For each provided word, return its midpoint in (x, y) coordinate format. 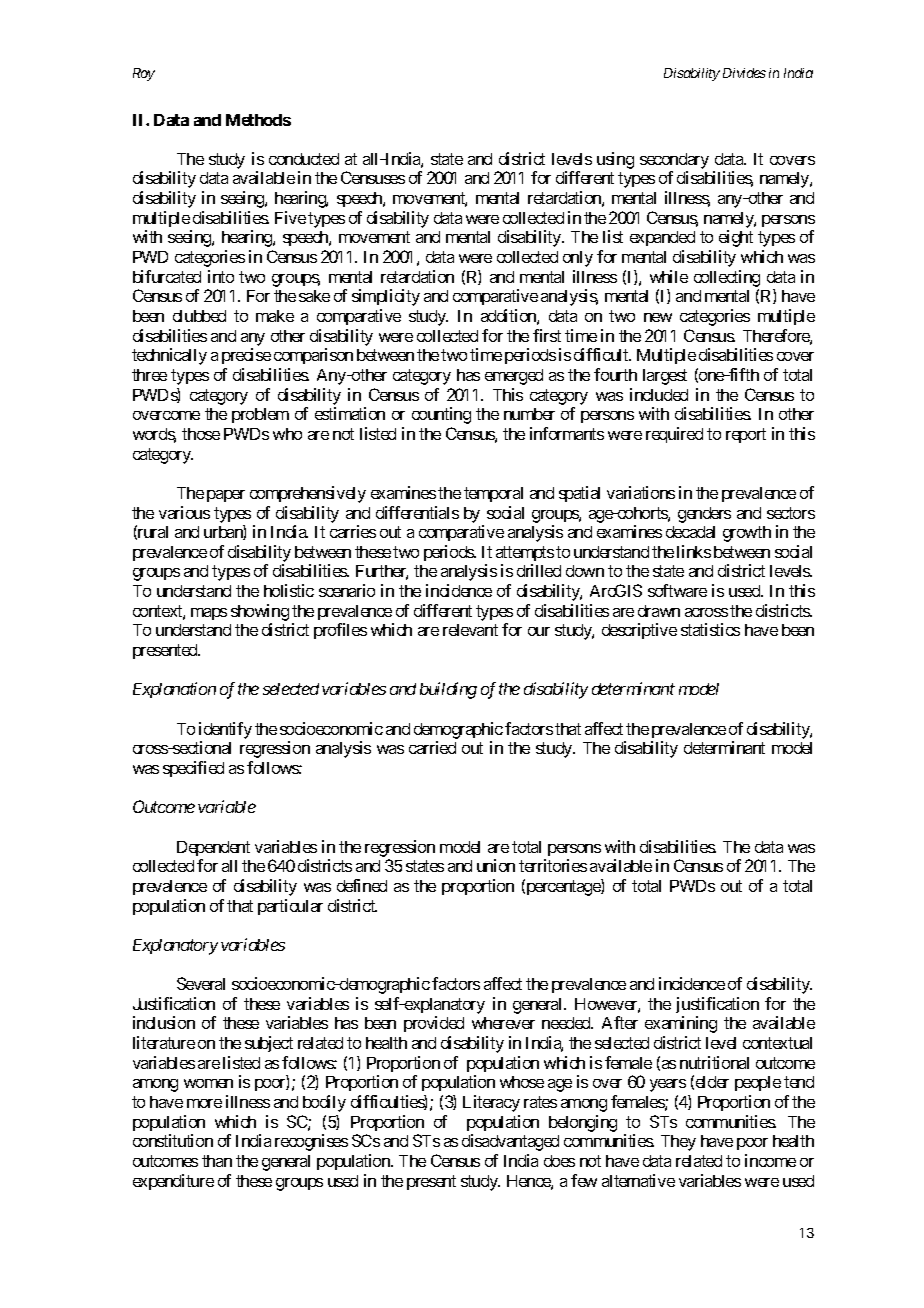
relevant (470, 630)
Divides (744, 73)
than (217, 1161)
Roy (144, 74)
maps (209, 614)
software (677, 590)
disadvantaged (510, 1142)
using (615, 160)
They (678, 1143)
